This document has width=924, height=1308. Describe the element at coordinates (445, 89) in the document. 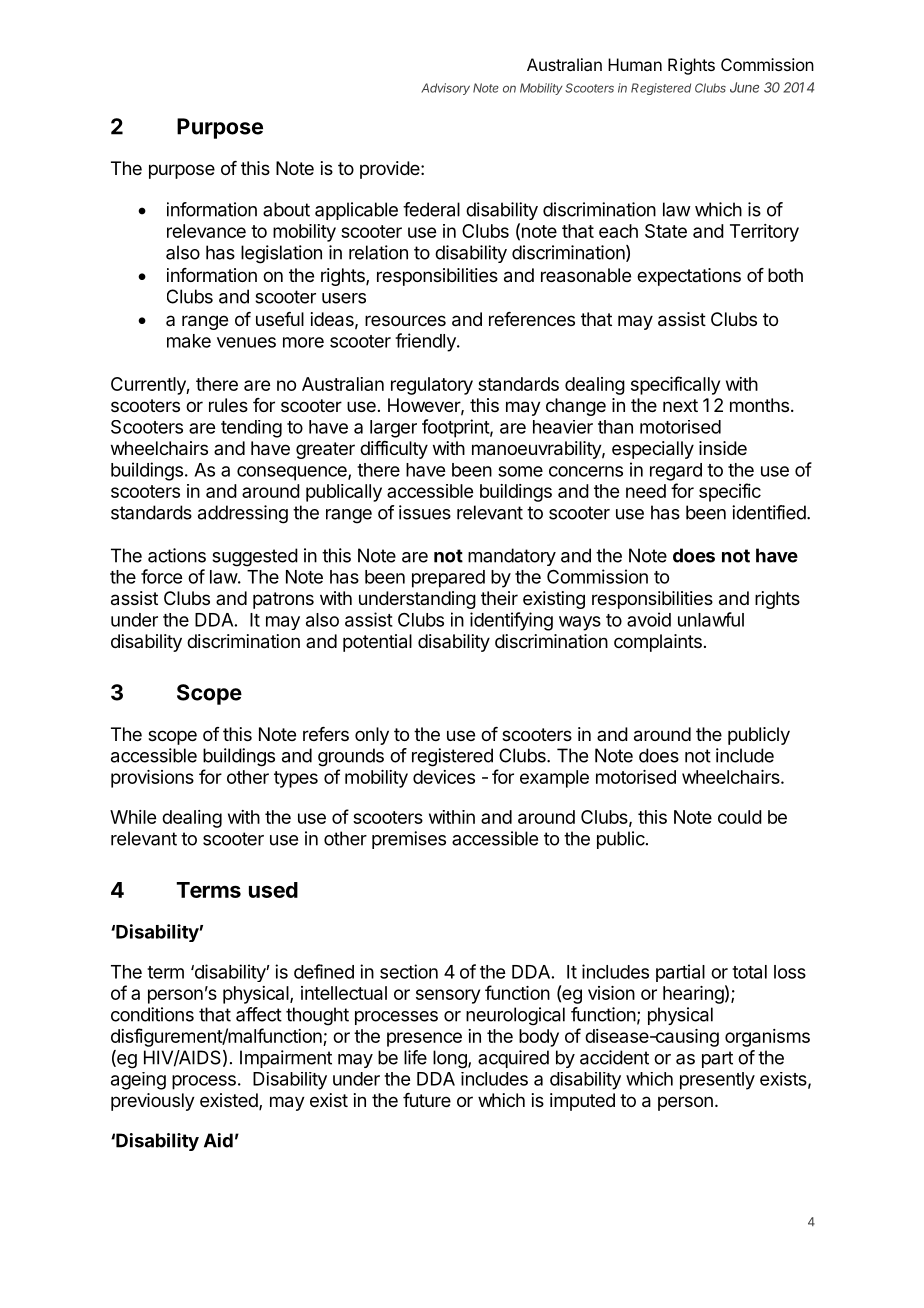

I see `Advisory` at that location.
